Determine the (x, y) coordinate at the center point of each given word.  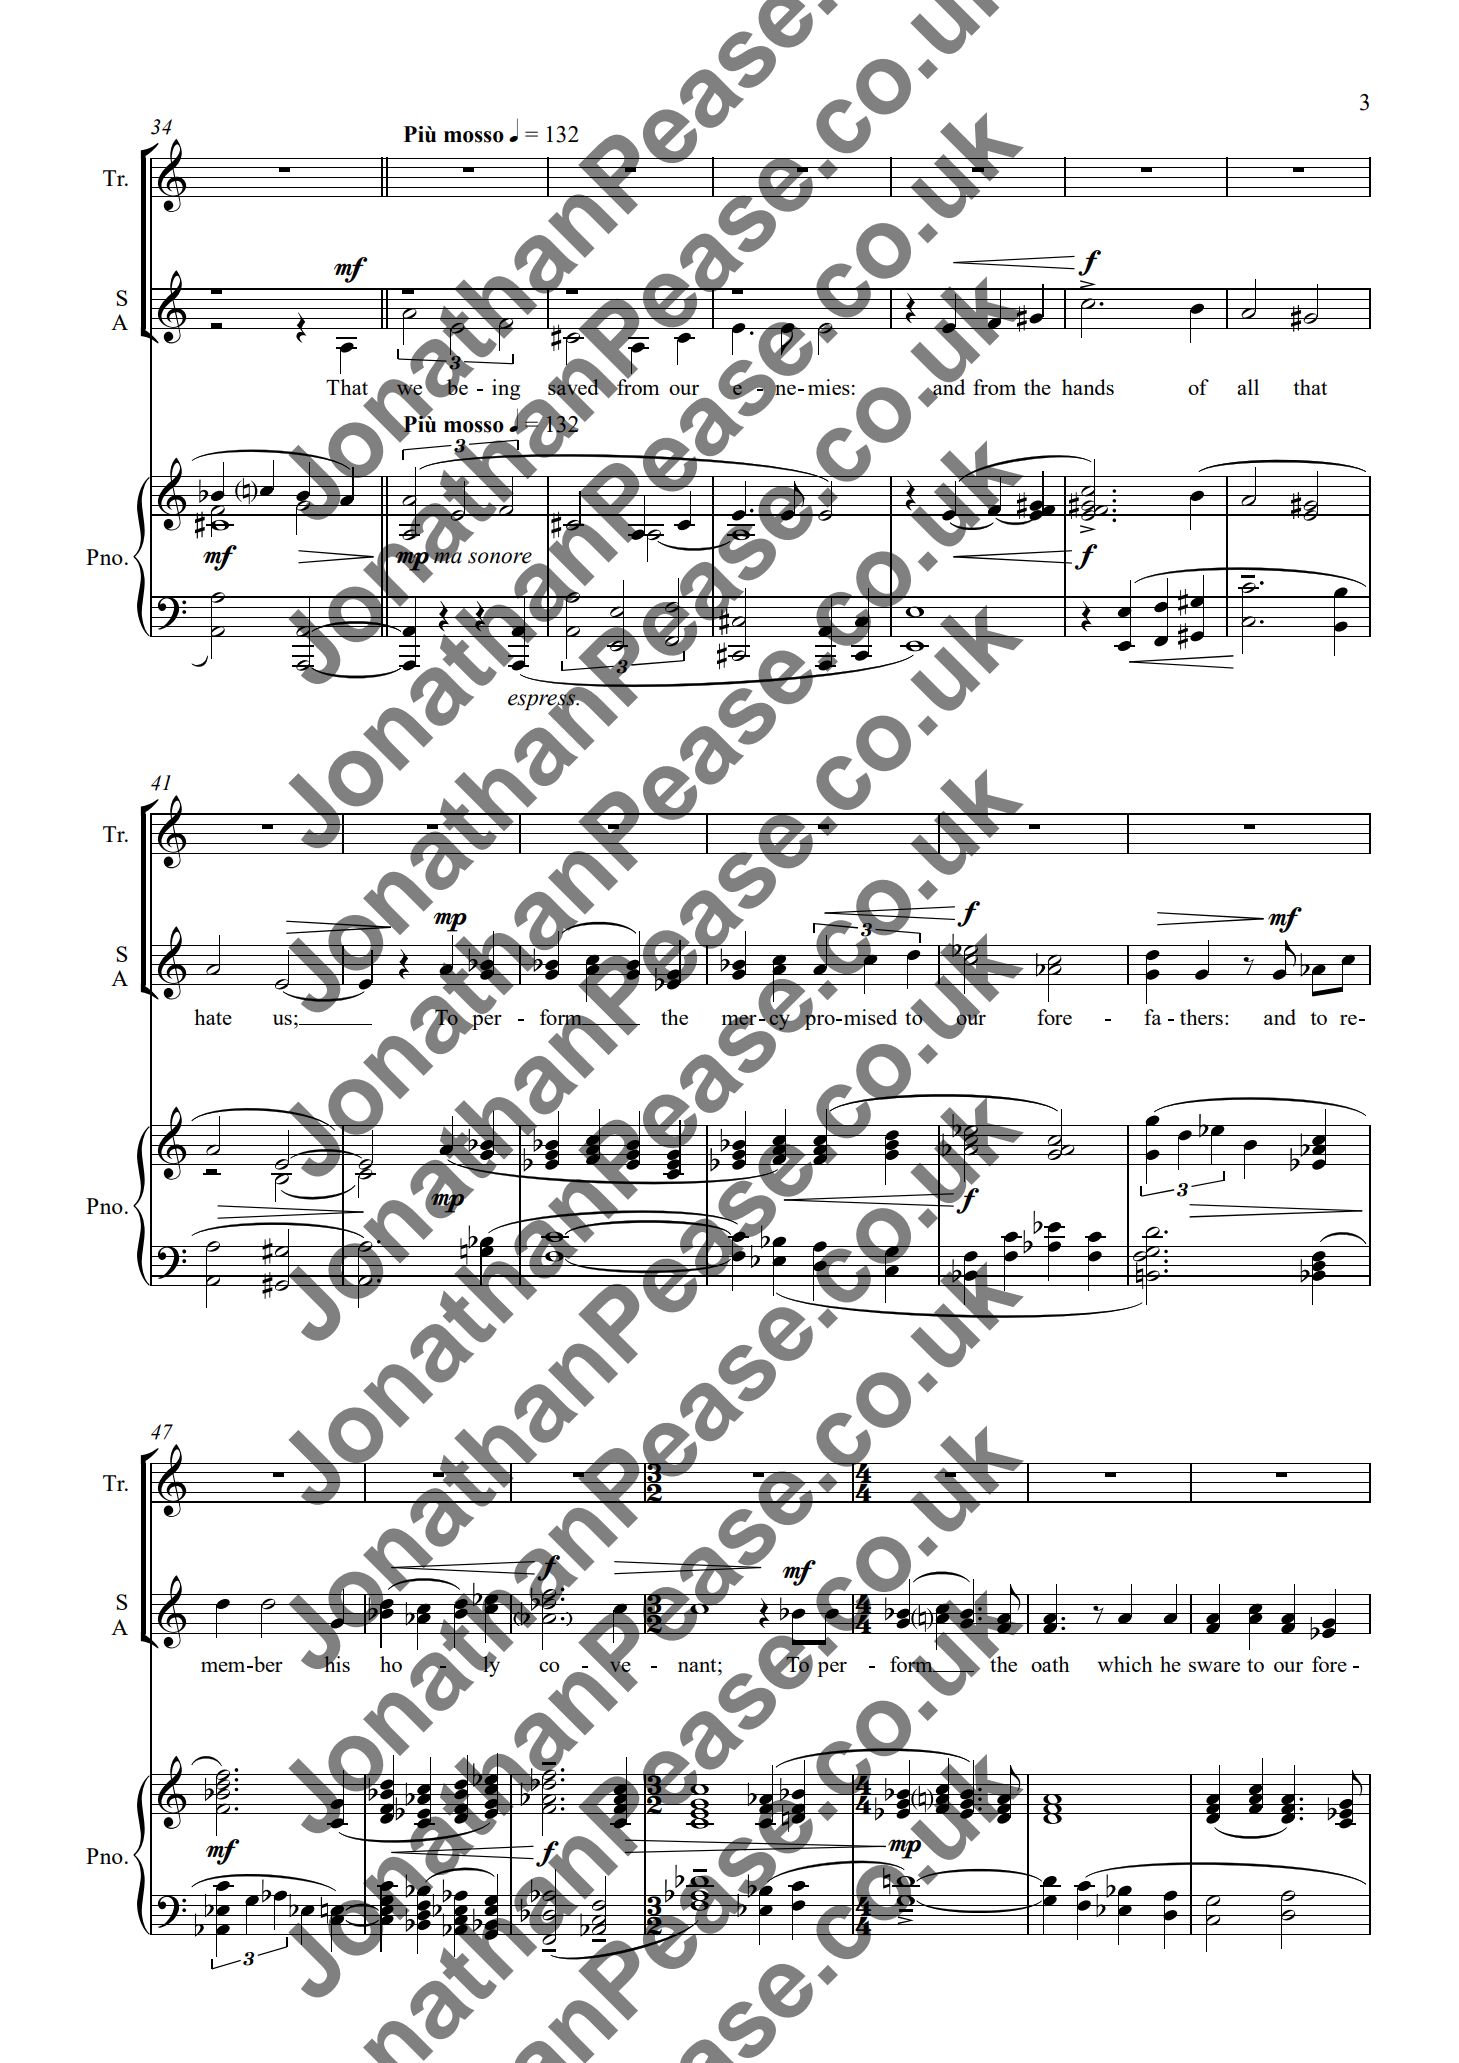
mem (224, 1667)
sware (1214, 1666)
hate (213, 1017)
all (1248, 387)
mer (739, 1021)
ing (506, 389)
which (1125, 1664)
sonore (501, 559)
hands (1088, 387)
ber (267, 1664)
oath (1050, 1664)
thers (1201, 1017)
